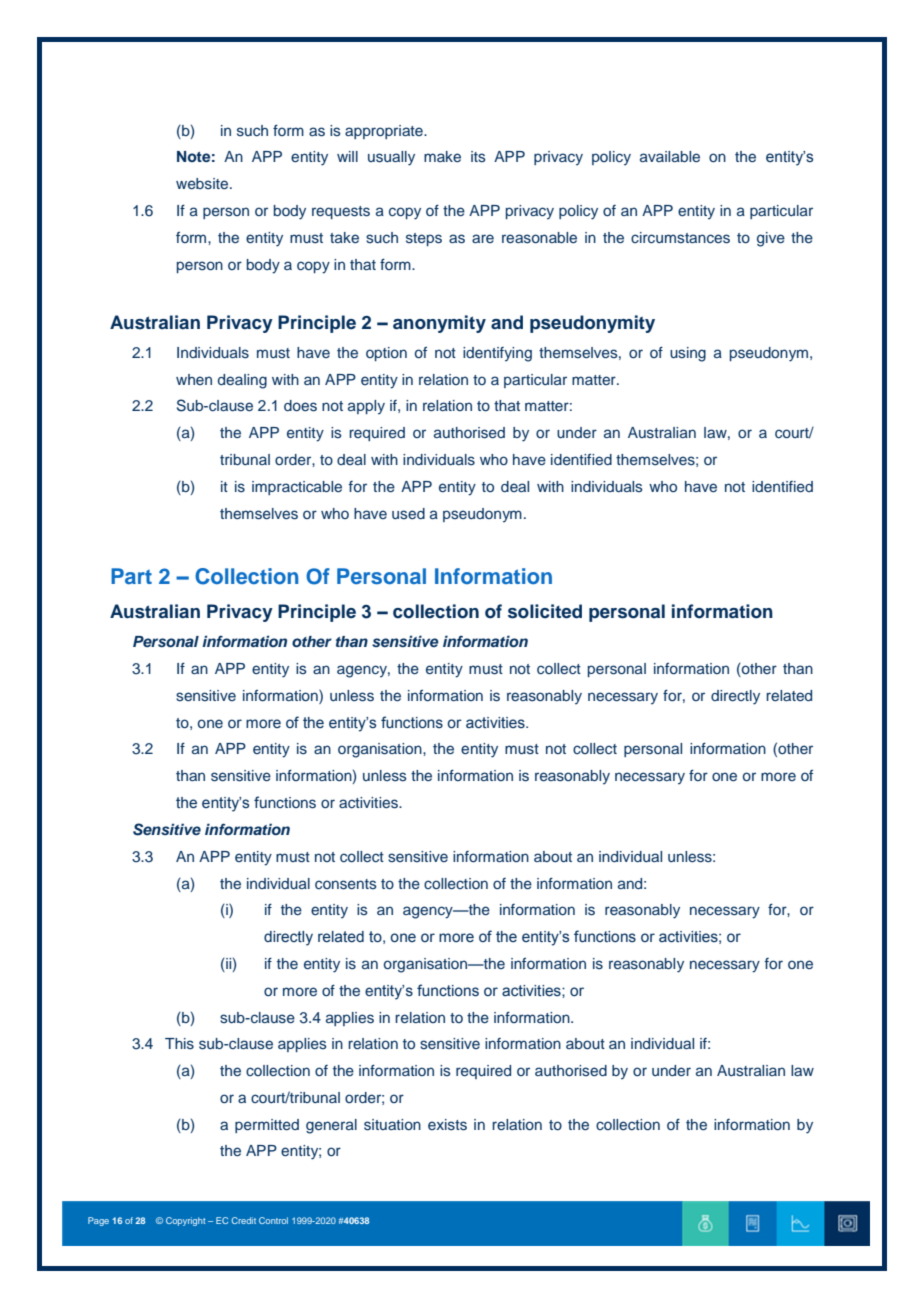 The image size is (924, 1308). I want to click on permitted, so click(267, 1126).
